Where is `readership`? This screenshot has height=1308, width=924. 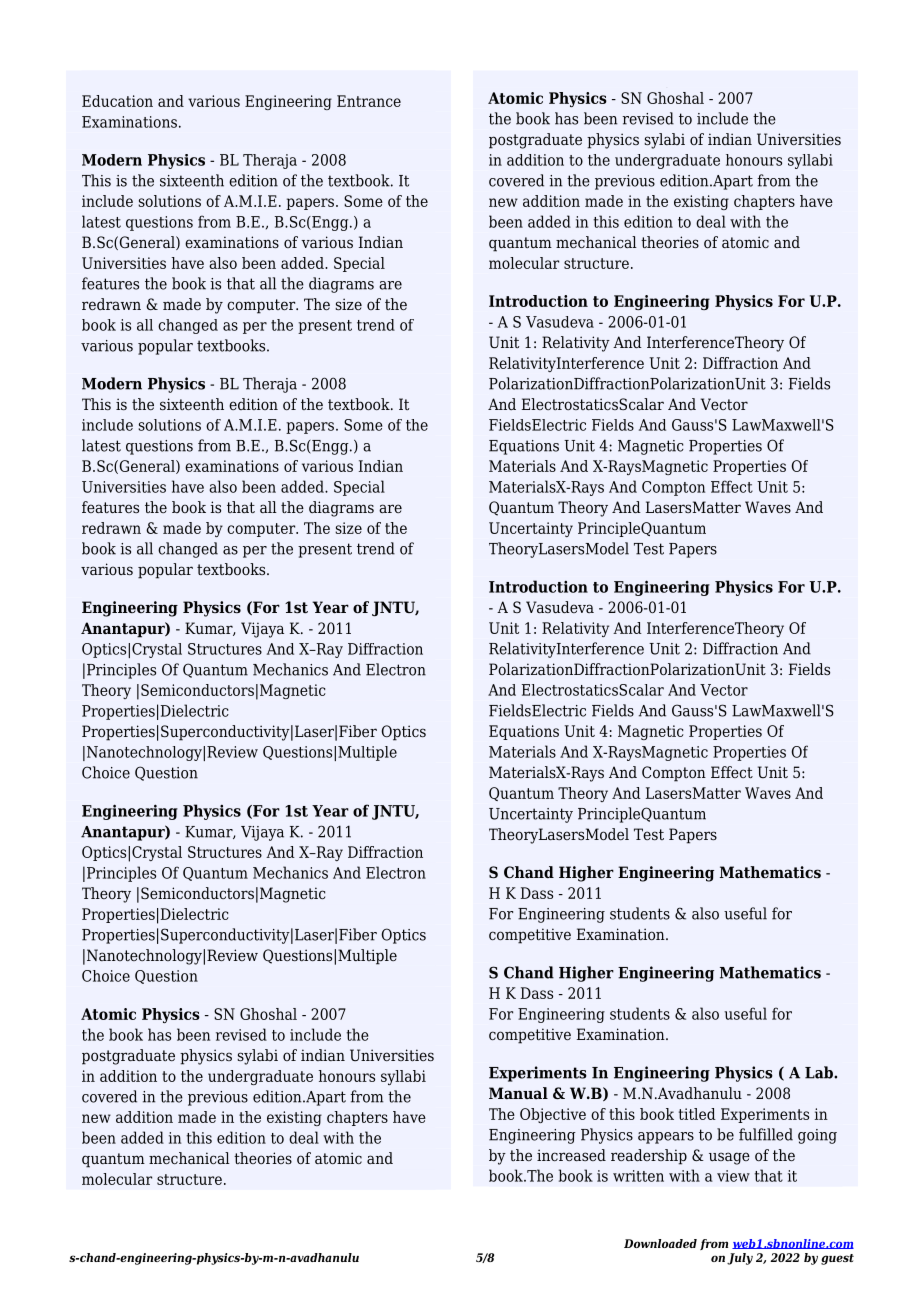 readership is located at coordinates (649, 1157).
